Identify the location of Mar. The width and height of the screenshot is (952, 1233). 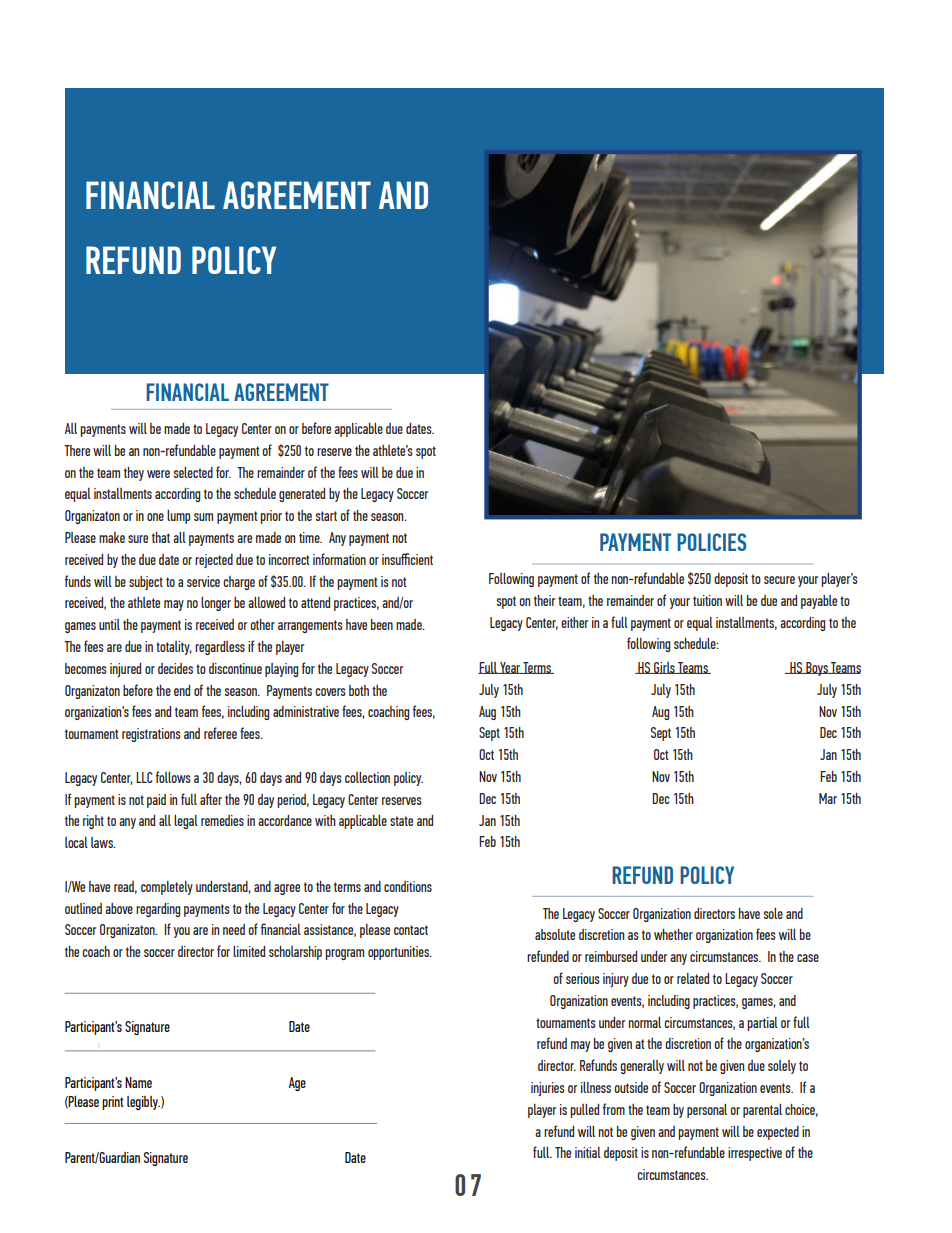
(828, 798).
